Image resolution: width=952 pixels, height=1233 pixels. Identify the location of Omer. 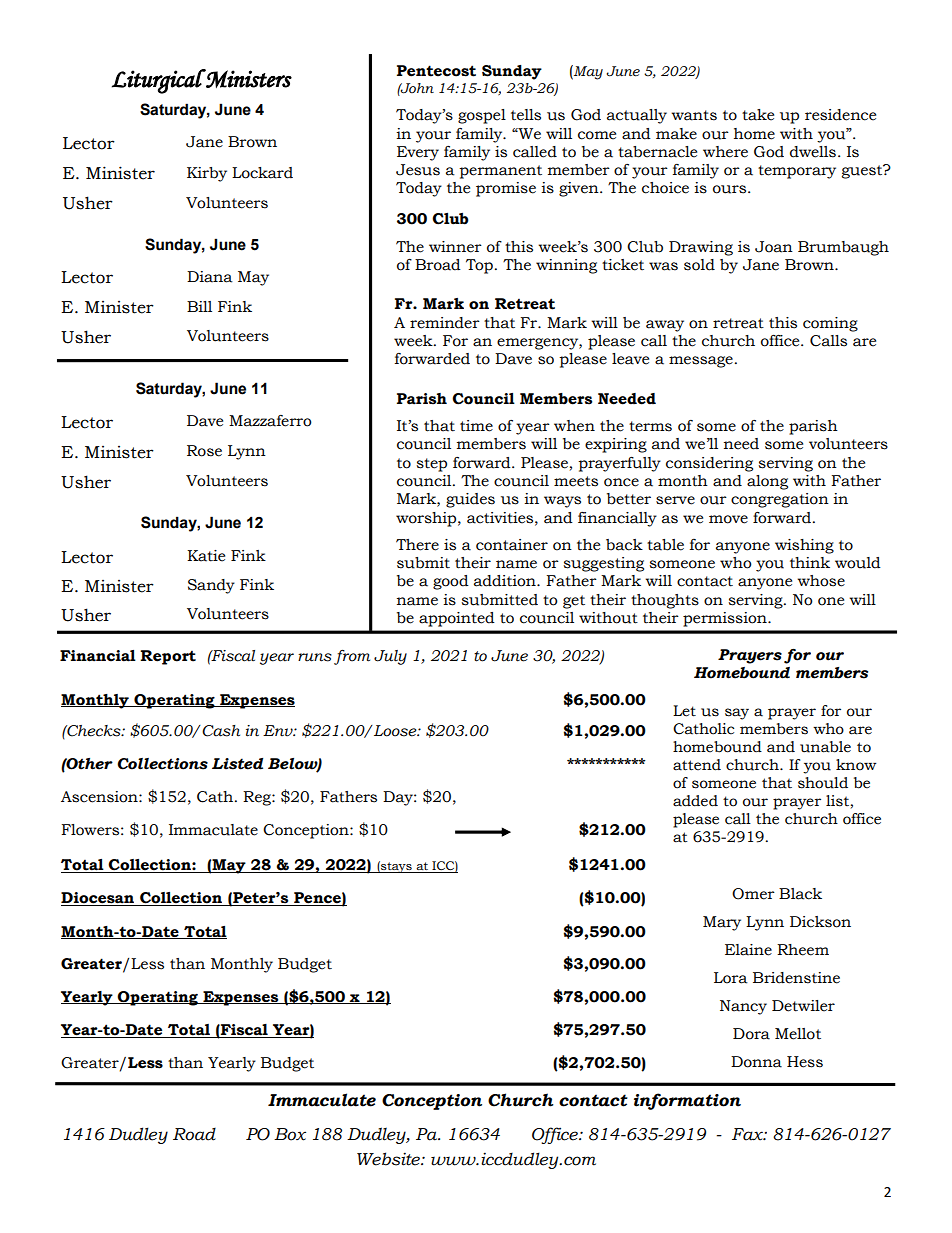
(753, 894).
